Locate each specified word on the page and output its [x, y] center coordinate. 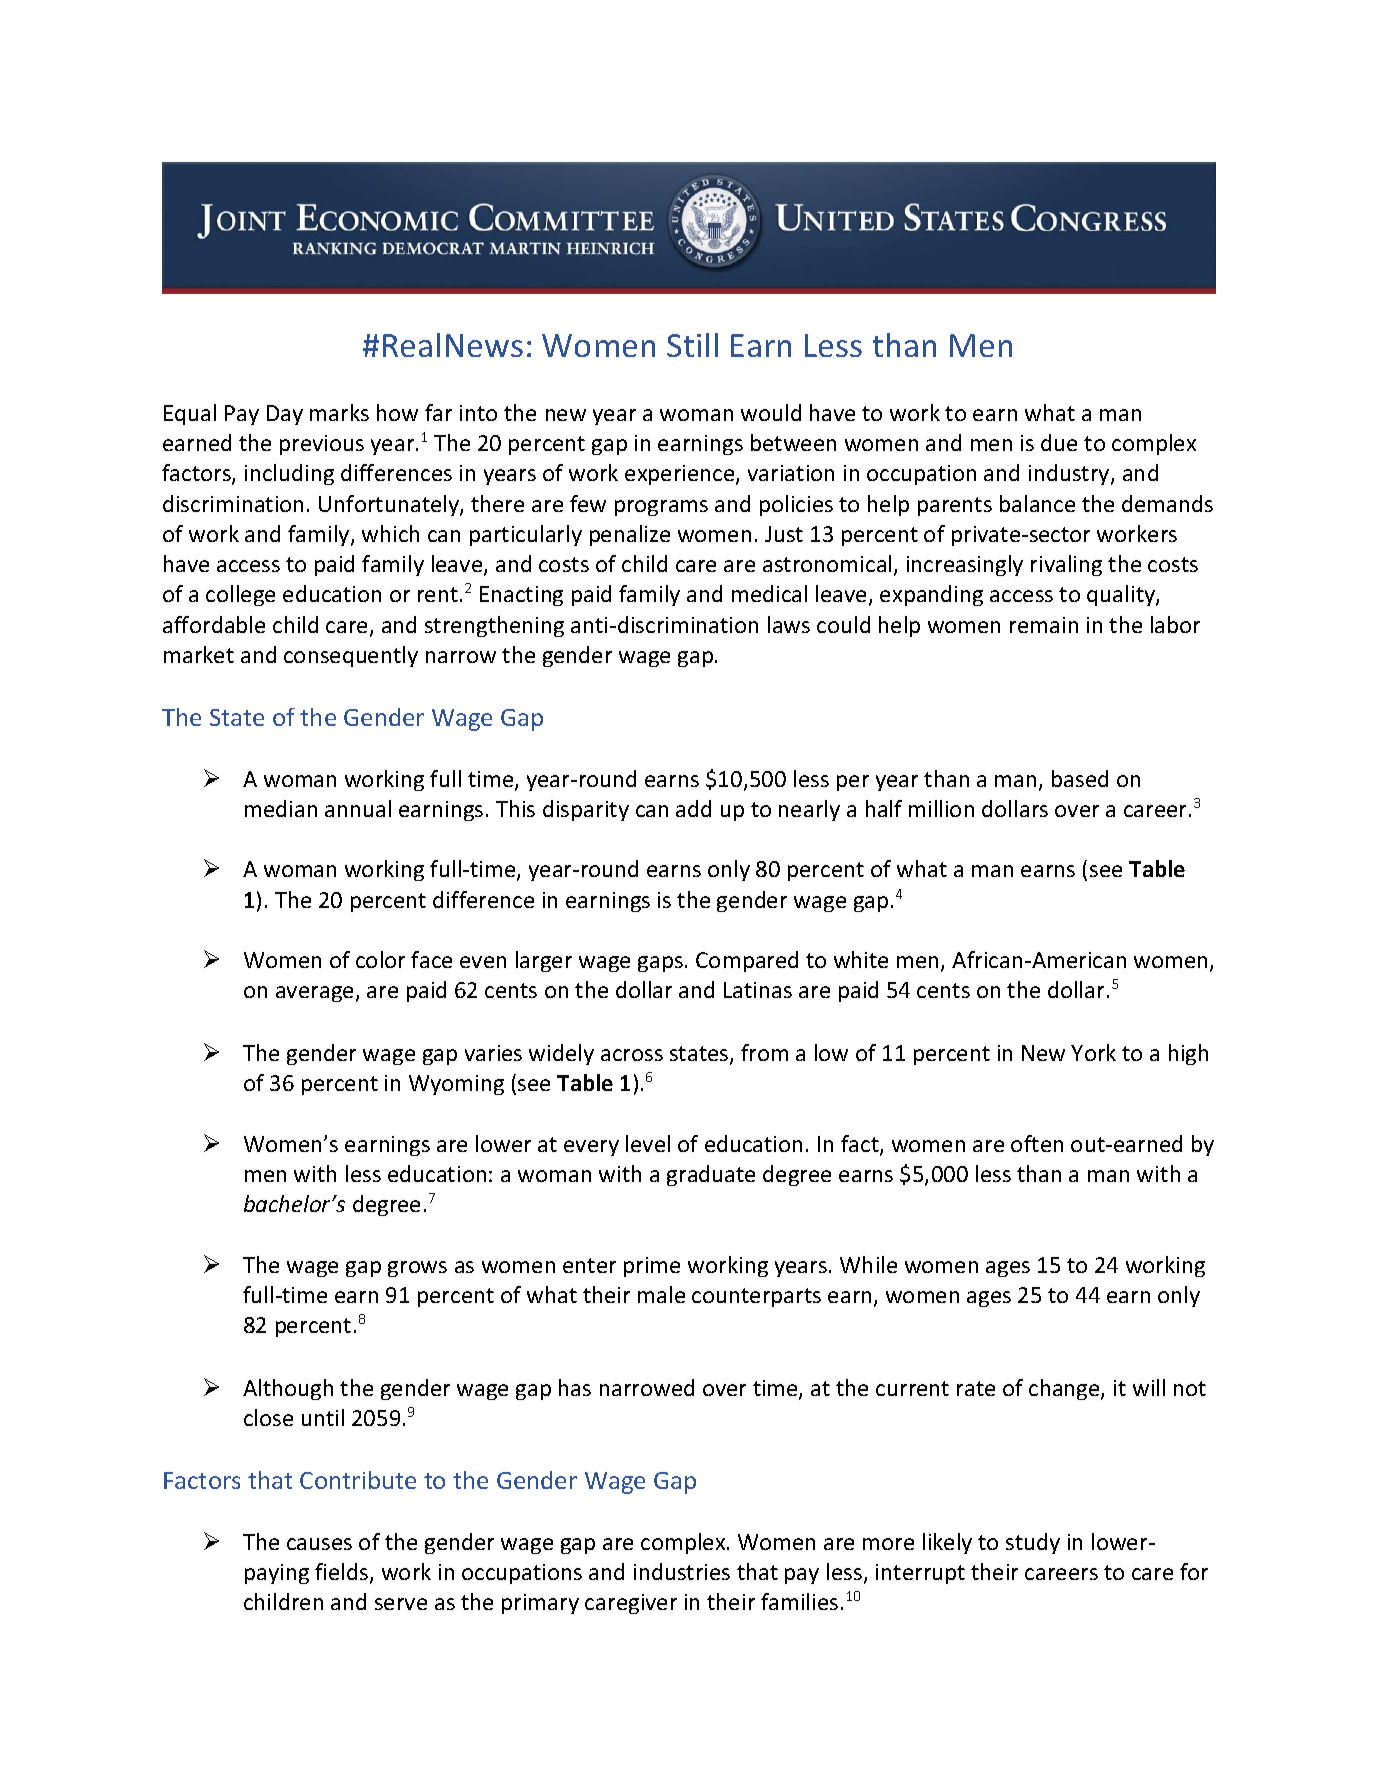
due [1059, 442]
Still [692, 345]
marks [339, 412]
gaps [660, 964]
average [314, 994]
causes [319, 1544]
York [1093, 1052]
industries [682, 1571]
